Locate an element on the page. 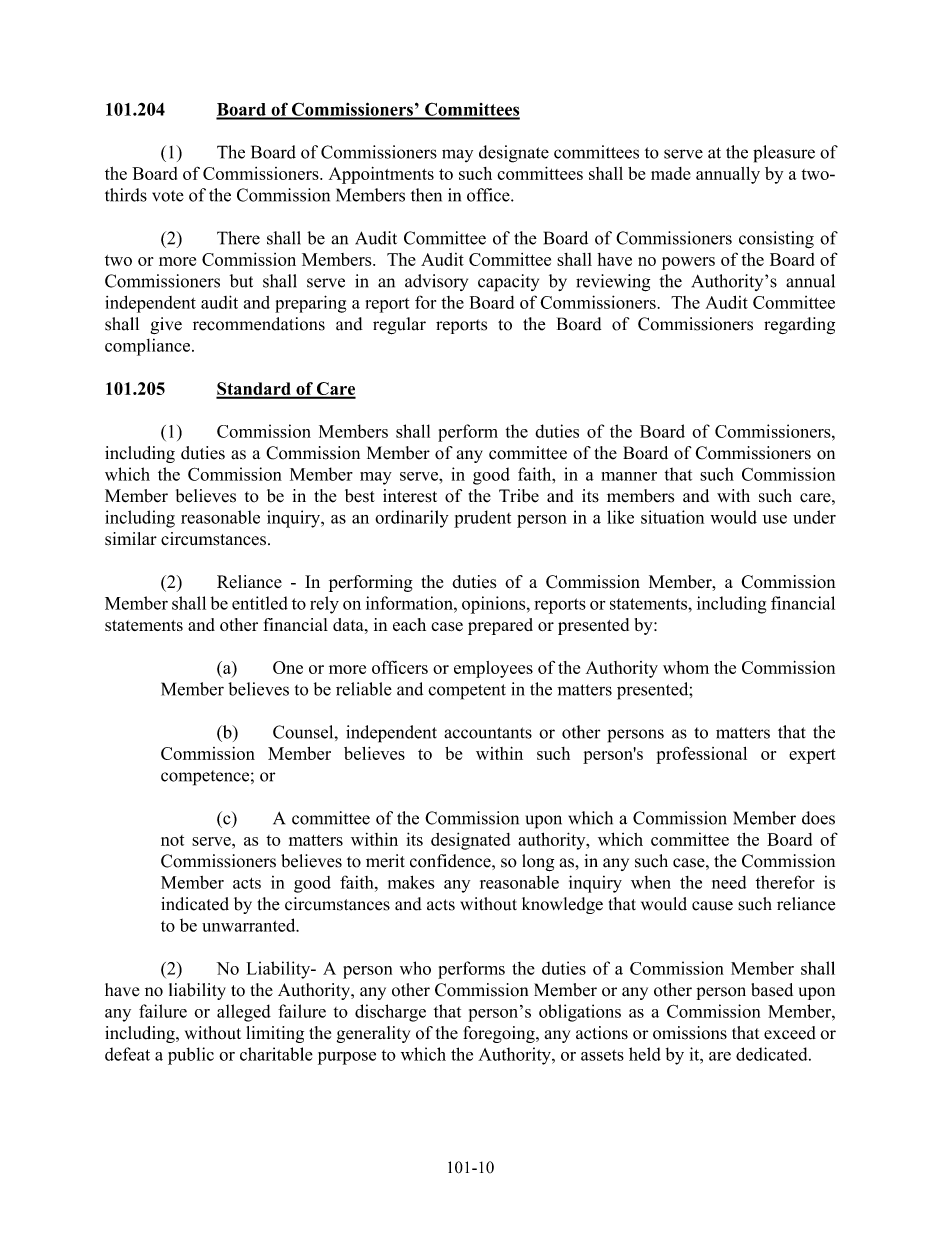 This image has width=952, height=1233. prepared is located at coordinates (500, 626).
